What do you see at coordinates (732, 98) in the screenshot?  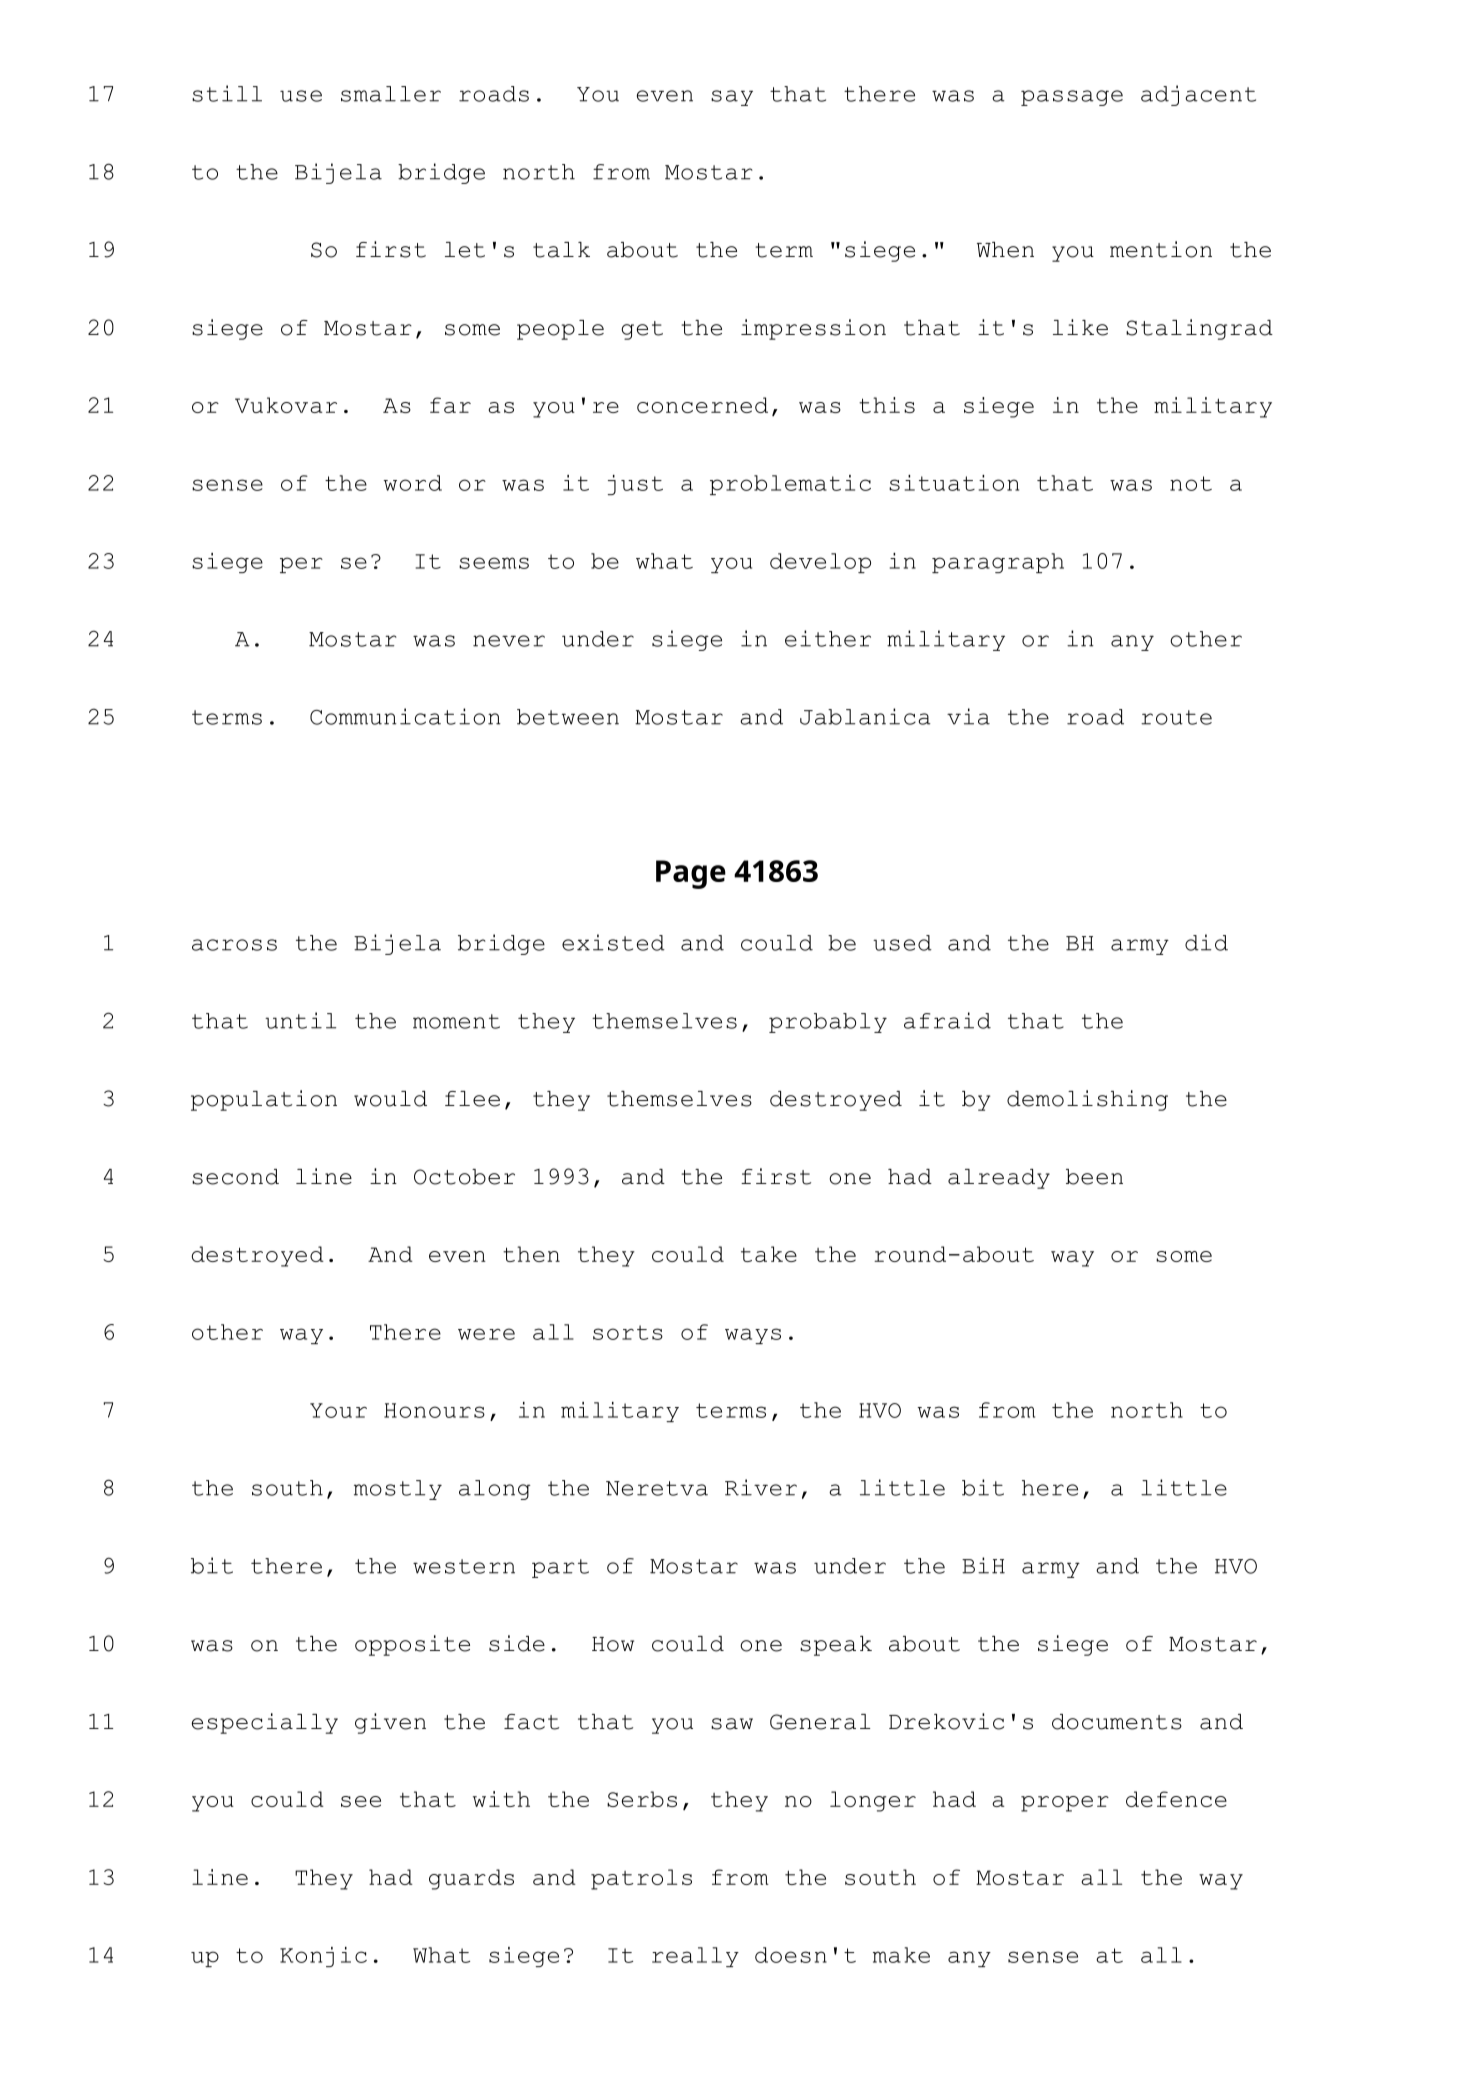 I see `say` at bounding box center [732, 98].
